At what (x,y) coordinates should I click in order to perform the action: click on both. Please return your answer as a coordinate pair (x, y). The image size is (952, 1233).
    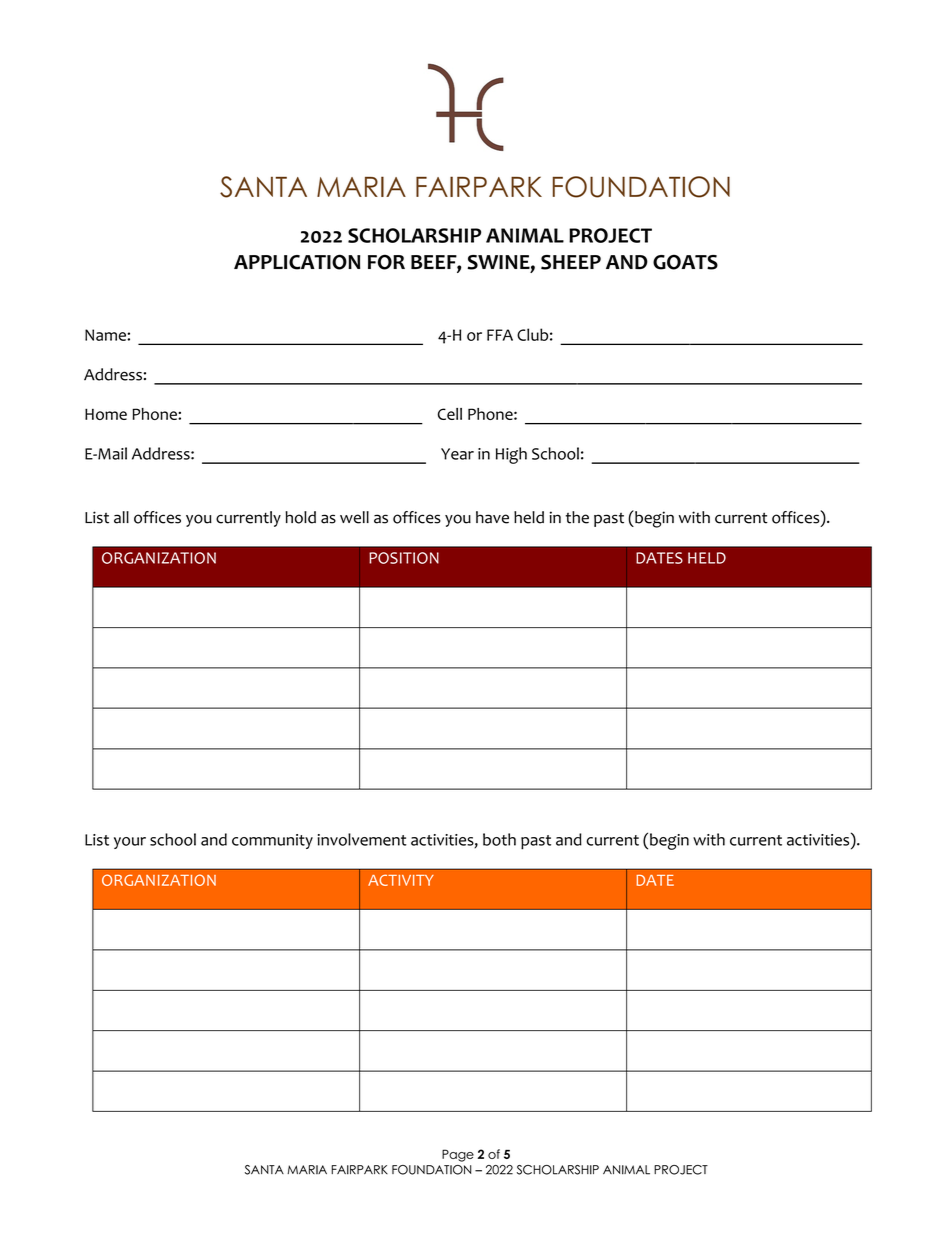
    Looking at the image, I should click on (499, 839).
